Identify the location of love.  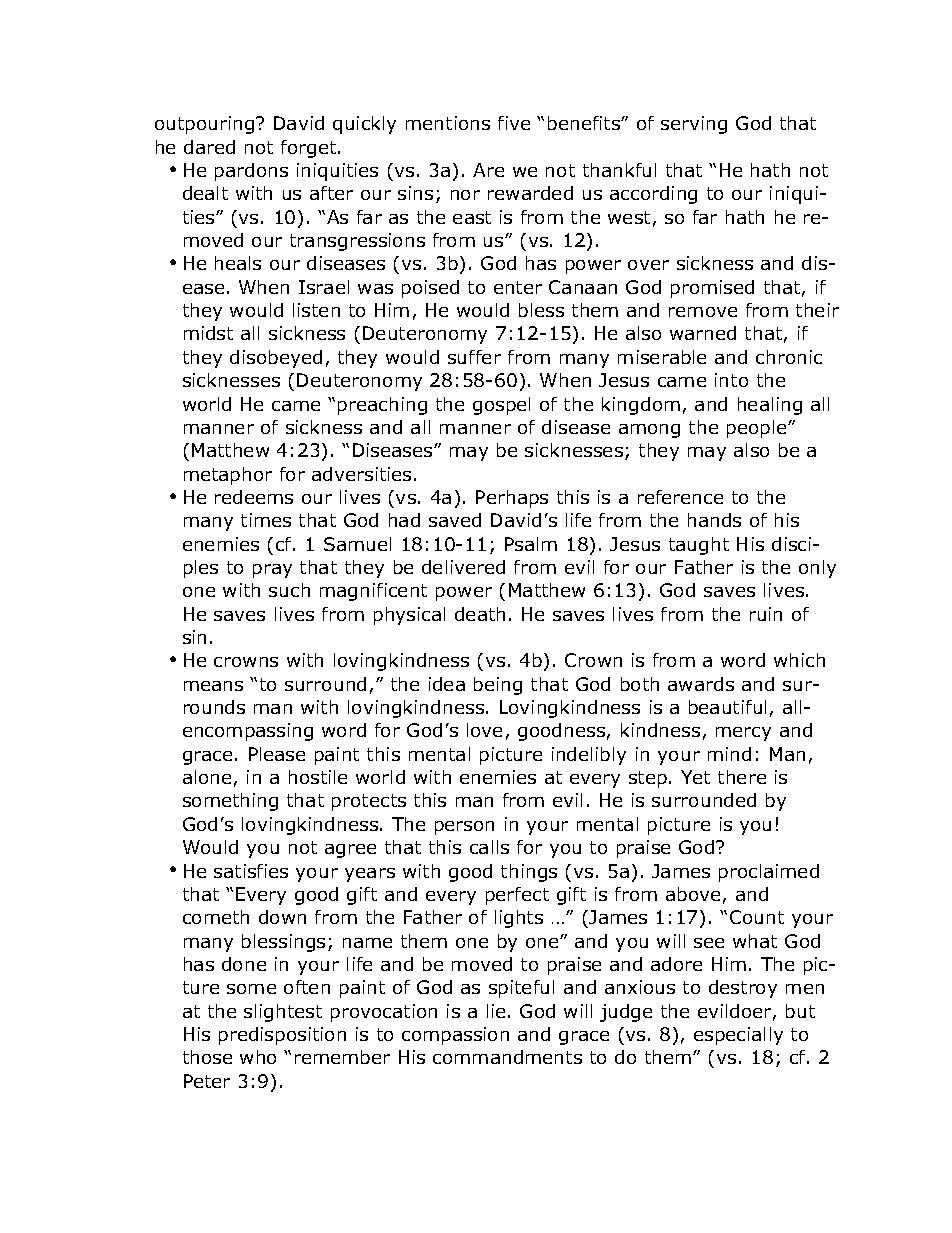
(484, 730).
